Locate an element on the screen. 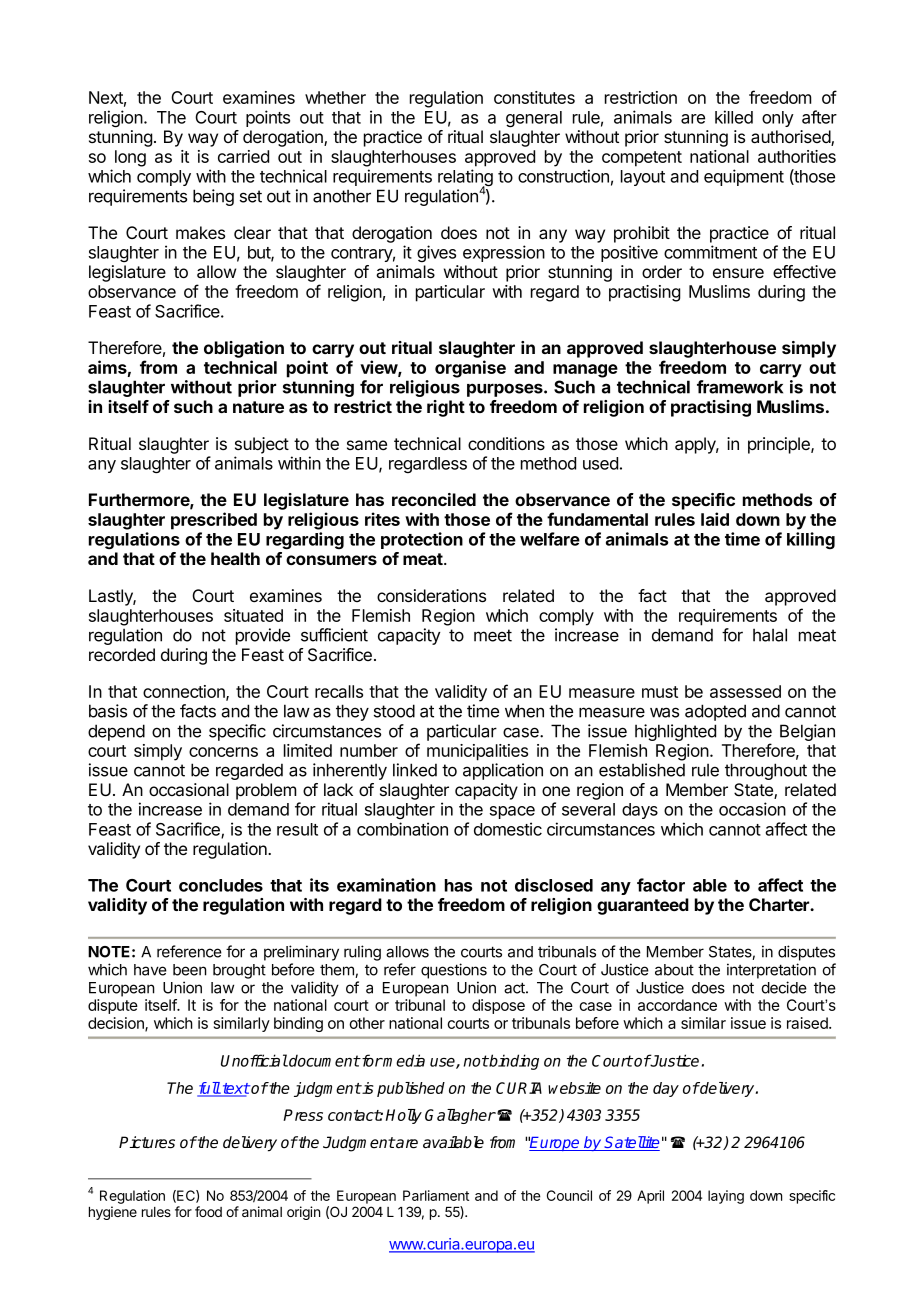 Image resolution: width=924 pixels, height=1308 pixels. relating is located at coordinates (465, 179).
